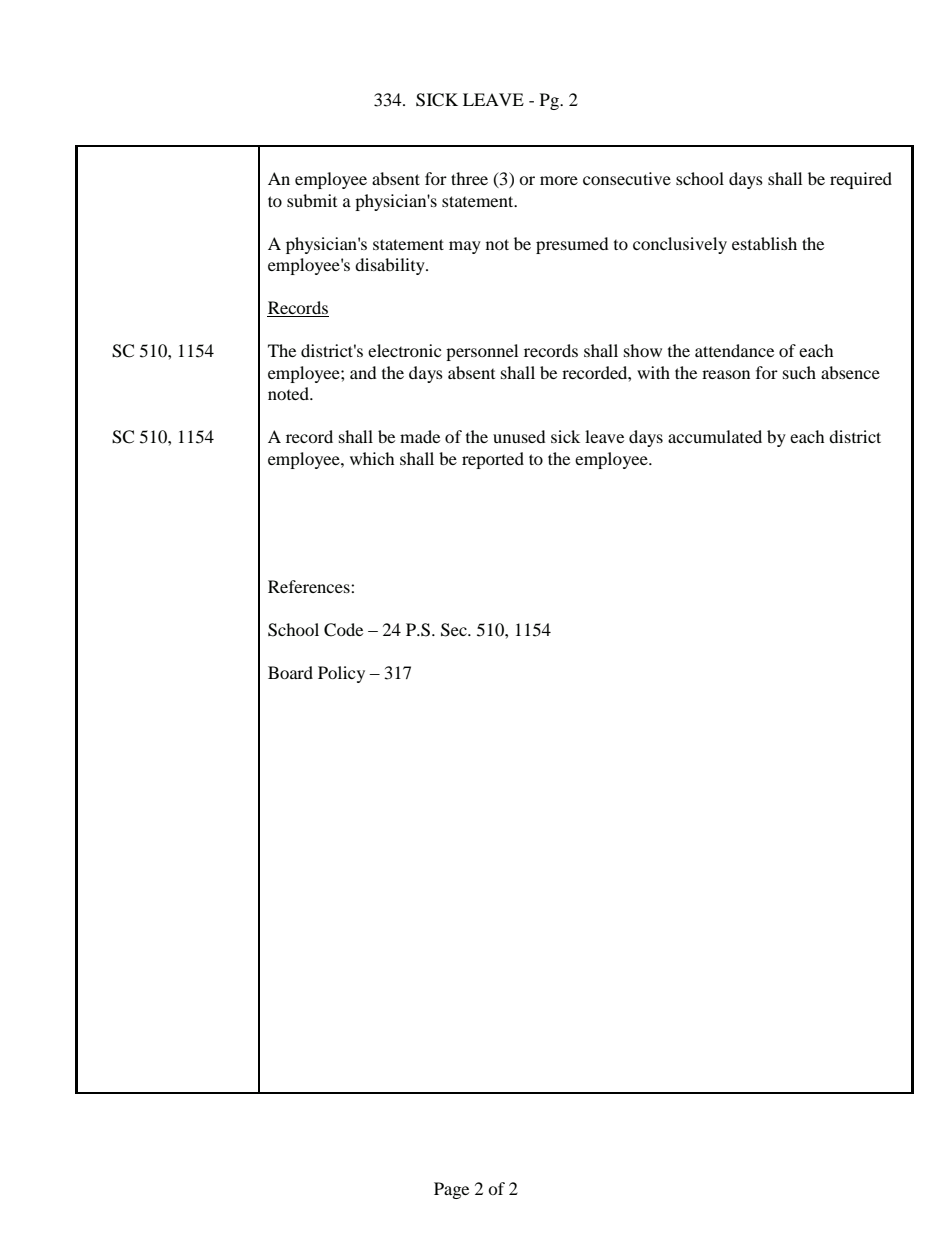 This screenshot has width=952, height=1233. I want to click on unused, so click(519, 436).
